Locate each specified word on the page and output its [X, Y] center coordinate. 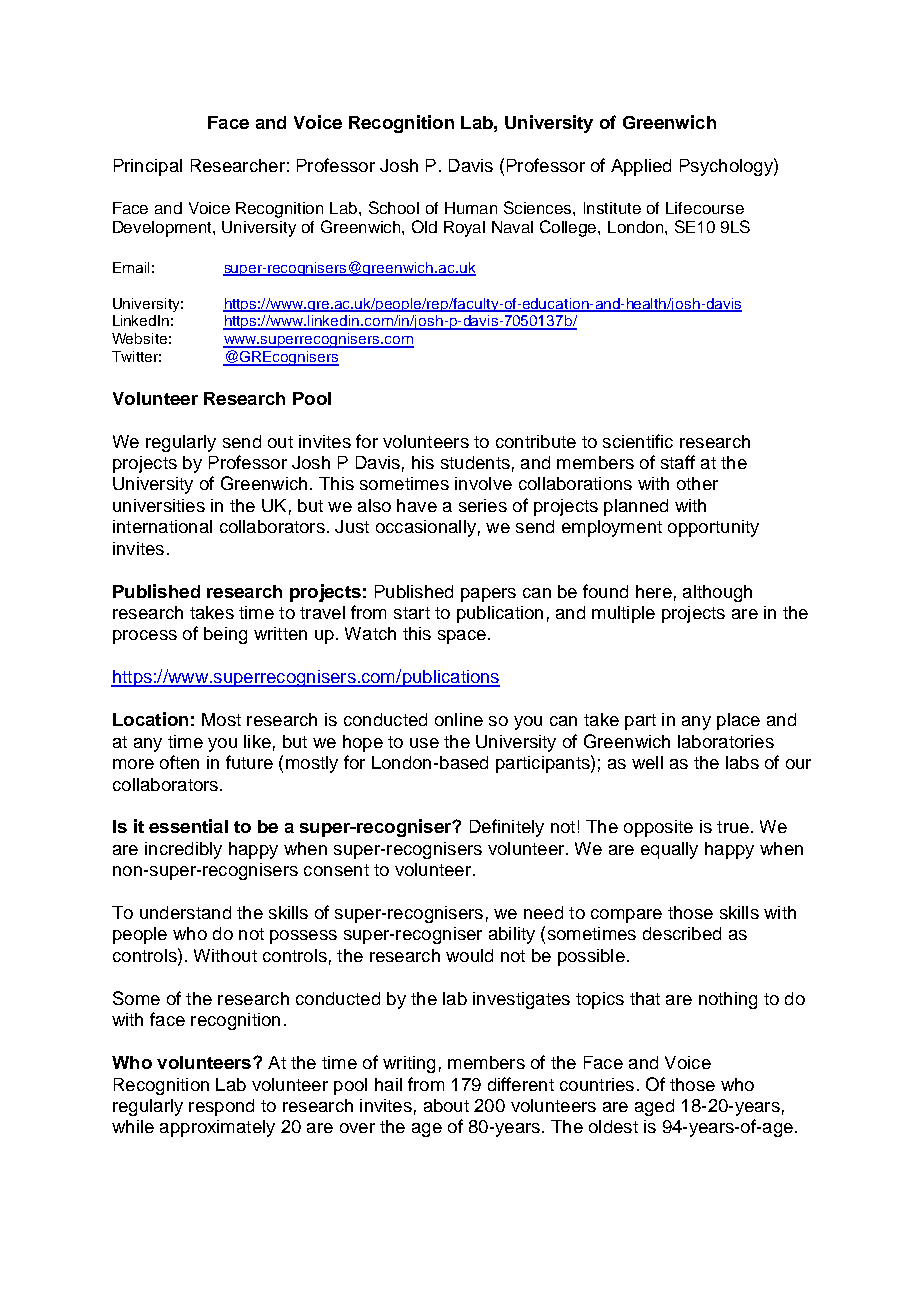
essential [188, 826]
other [697, 483]
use [424, 743]
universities [159, 505]
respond [221, 1107]
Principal [148, 167]
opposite [658, 828]
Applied [641, 167]
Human [471, 208]
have [417, 505]
